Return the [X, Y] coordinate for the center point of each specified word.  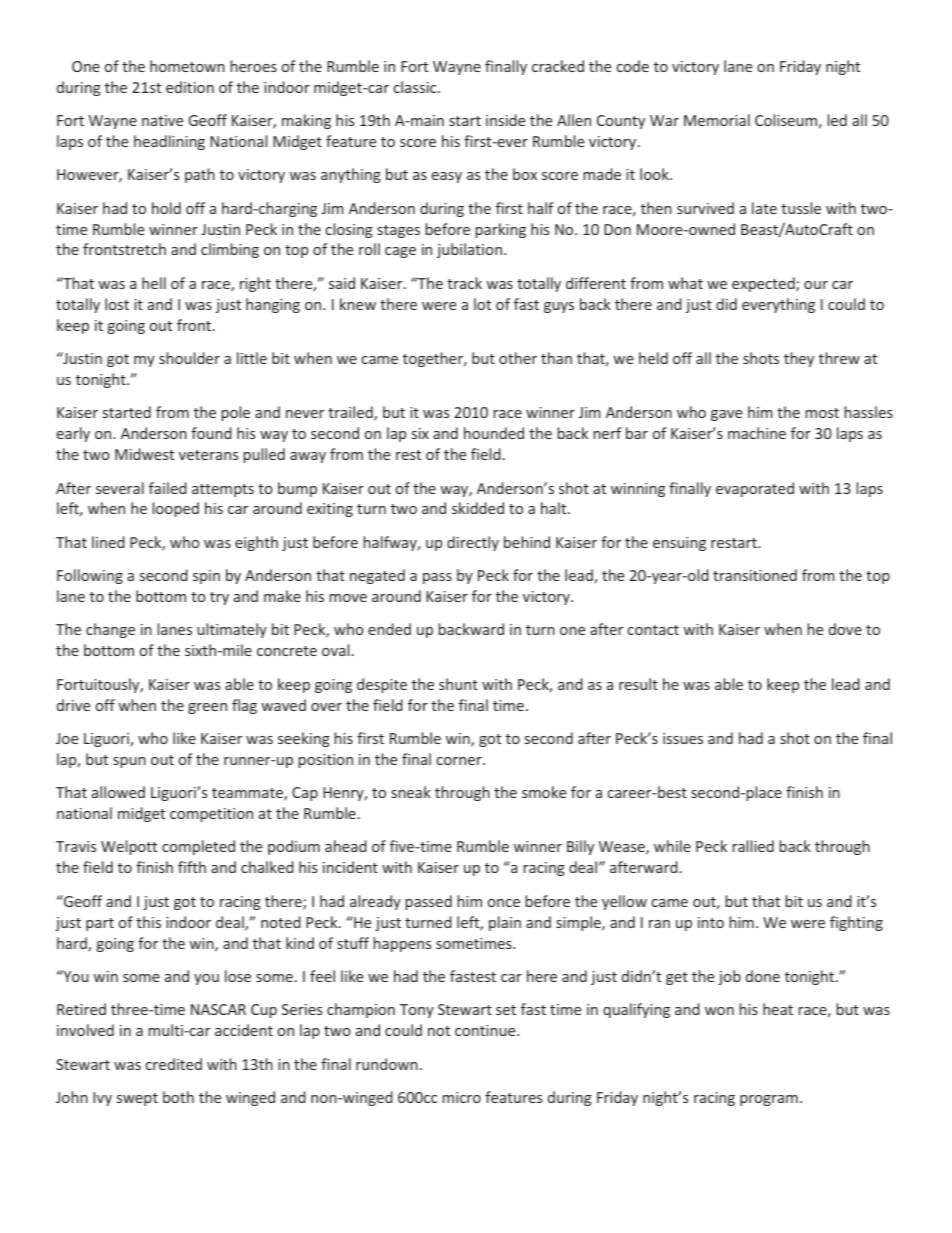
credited [174, 1064]
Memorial [717, 120]
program [769, 1100]
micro [461, 1097]
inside [505, 120]
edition [190, 87]
